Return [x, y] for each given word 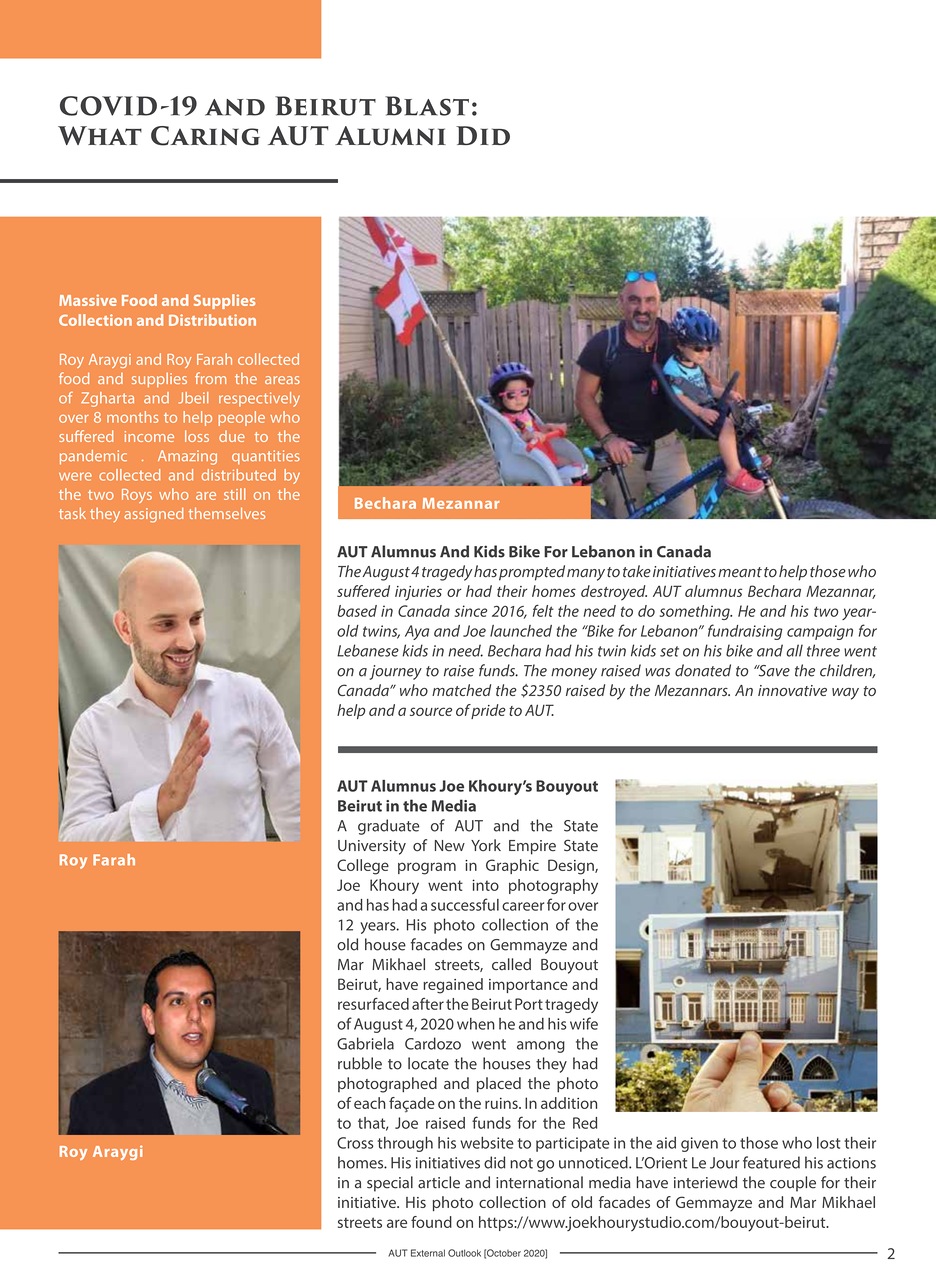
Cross [355, 1143]
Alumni [390, 136]
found [431, 1222]
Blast [427, 106]
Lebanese [368, 650]
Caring [205, 136]
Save [773, 671]
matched [461, 690]
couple [793, 1184]
